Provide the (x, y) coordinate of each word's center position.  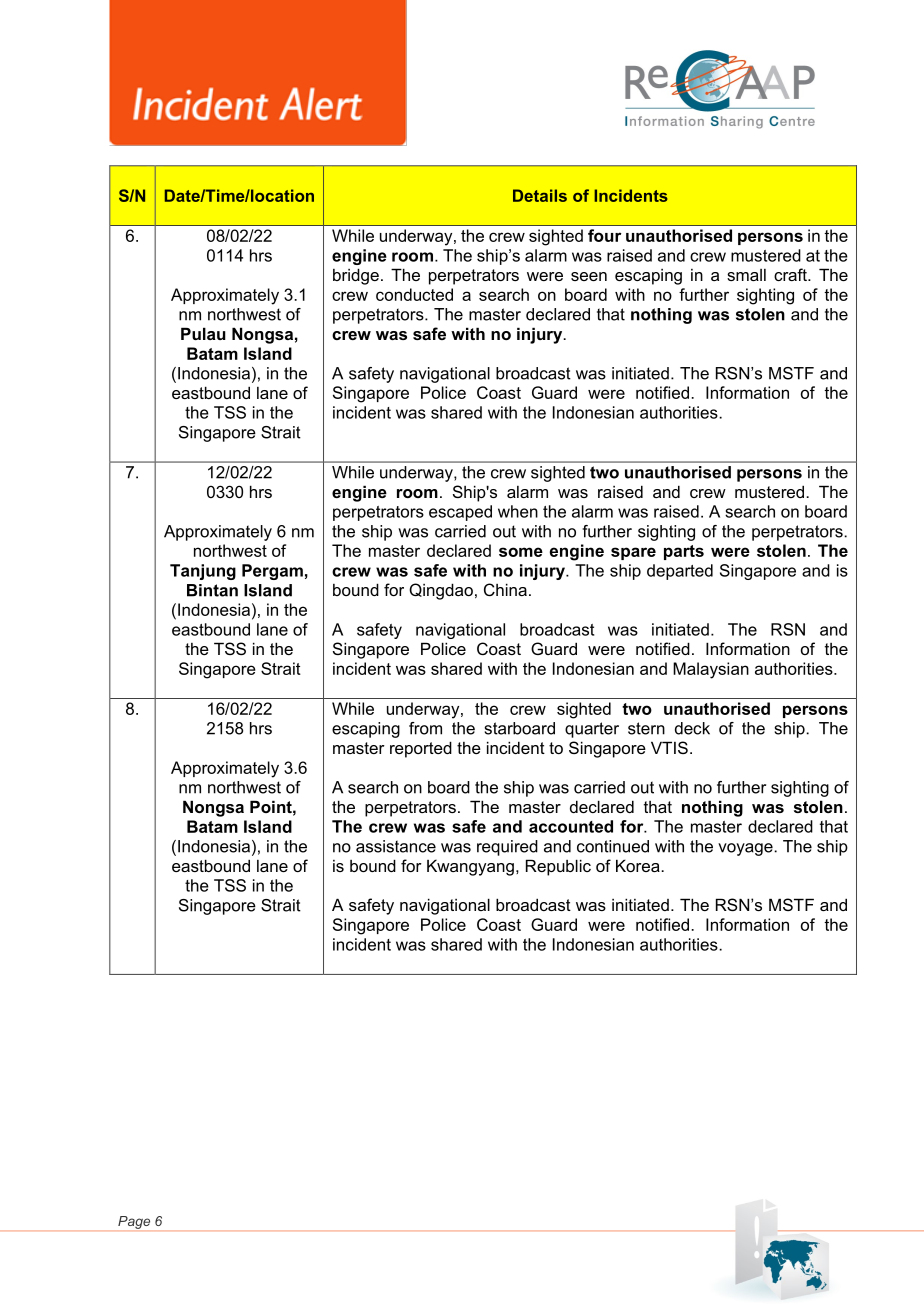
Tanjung (203, 572)
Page (134, 1222)
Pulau (203, 333)
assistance (396, 846)
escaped (460, 513)
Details (540, 195)
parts (684, 552)
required (507, 848)
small (746, 275)
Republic (558, 867)
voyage (746, 849)
